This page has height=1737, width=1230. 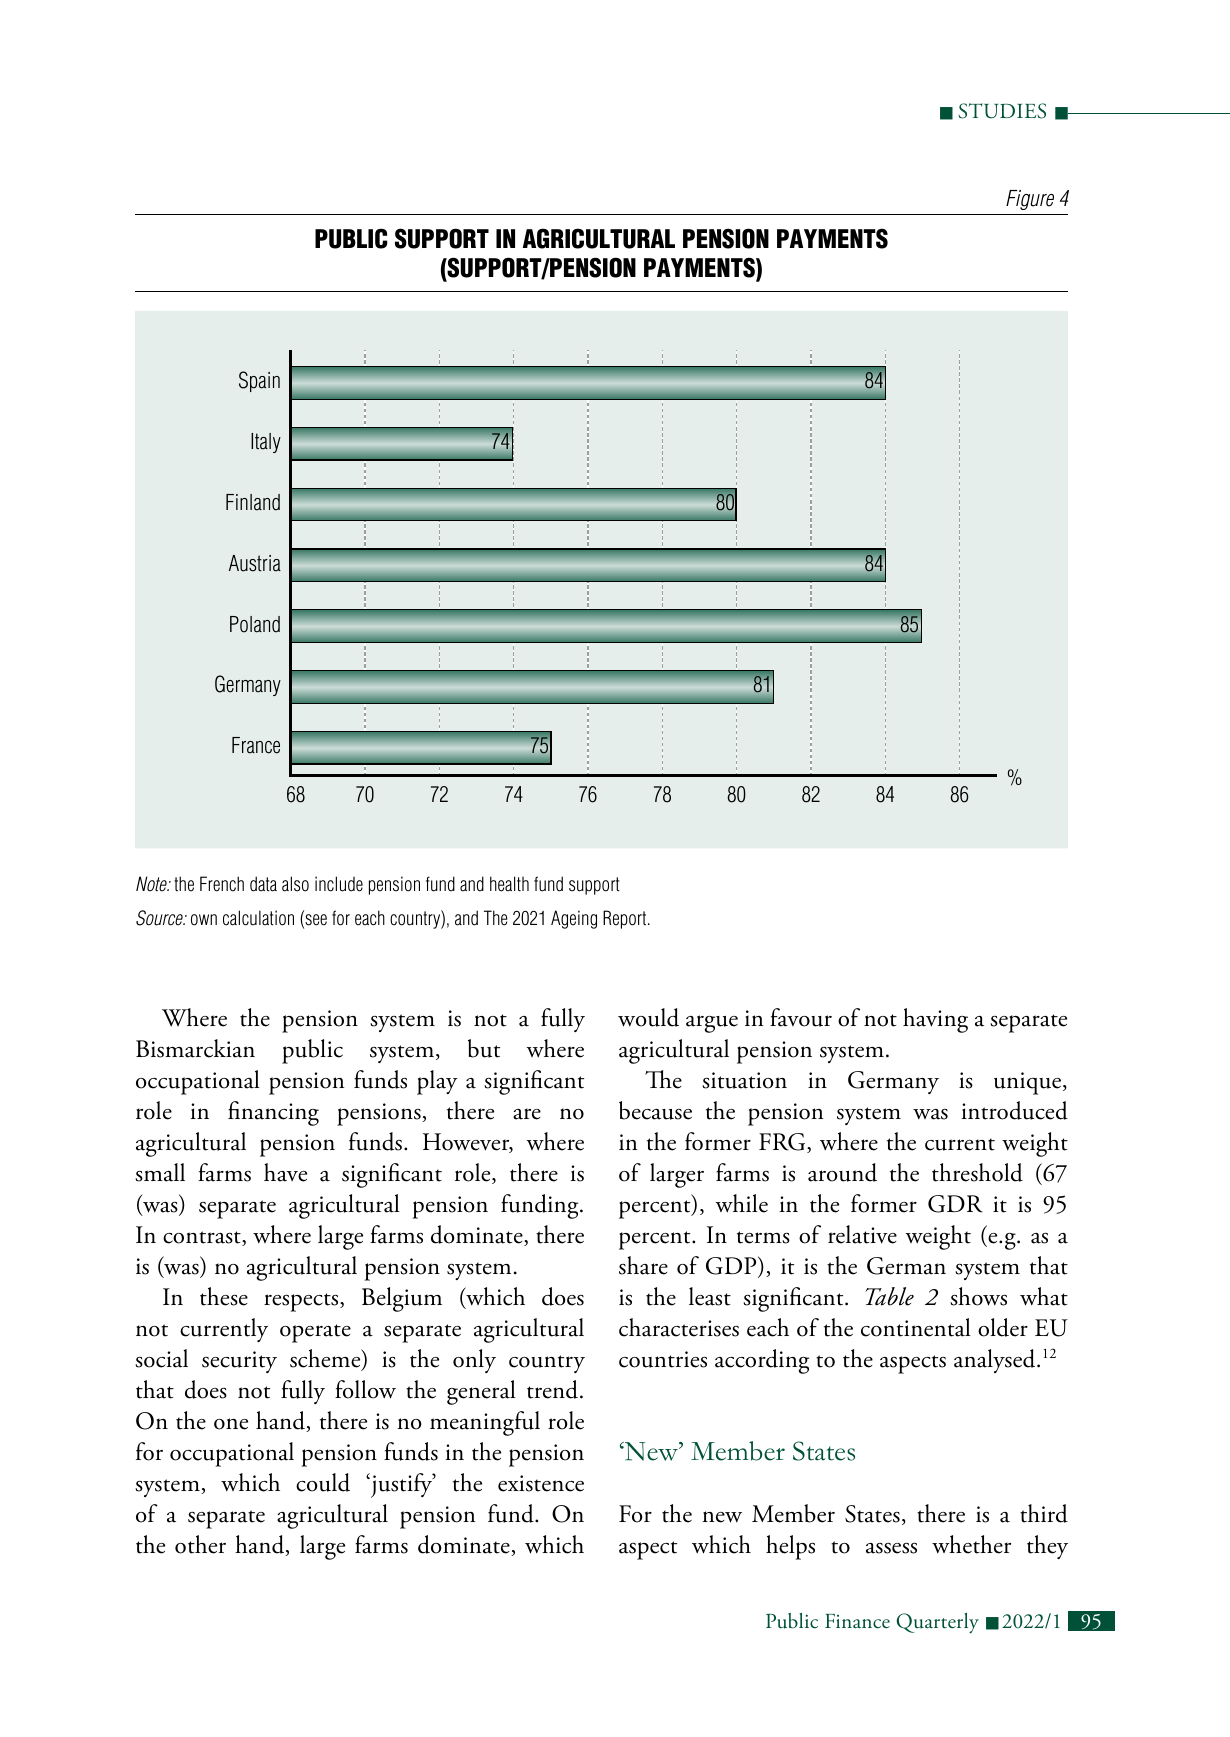 What do you see at coordinates (1002, 111) in the page?
I see `Studies` at bounding box center [1002, 111].
